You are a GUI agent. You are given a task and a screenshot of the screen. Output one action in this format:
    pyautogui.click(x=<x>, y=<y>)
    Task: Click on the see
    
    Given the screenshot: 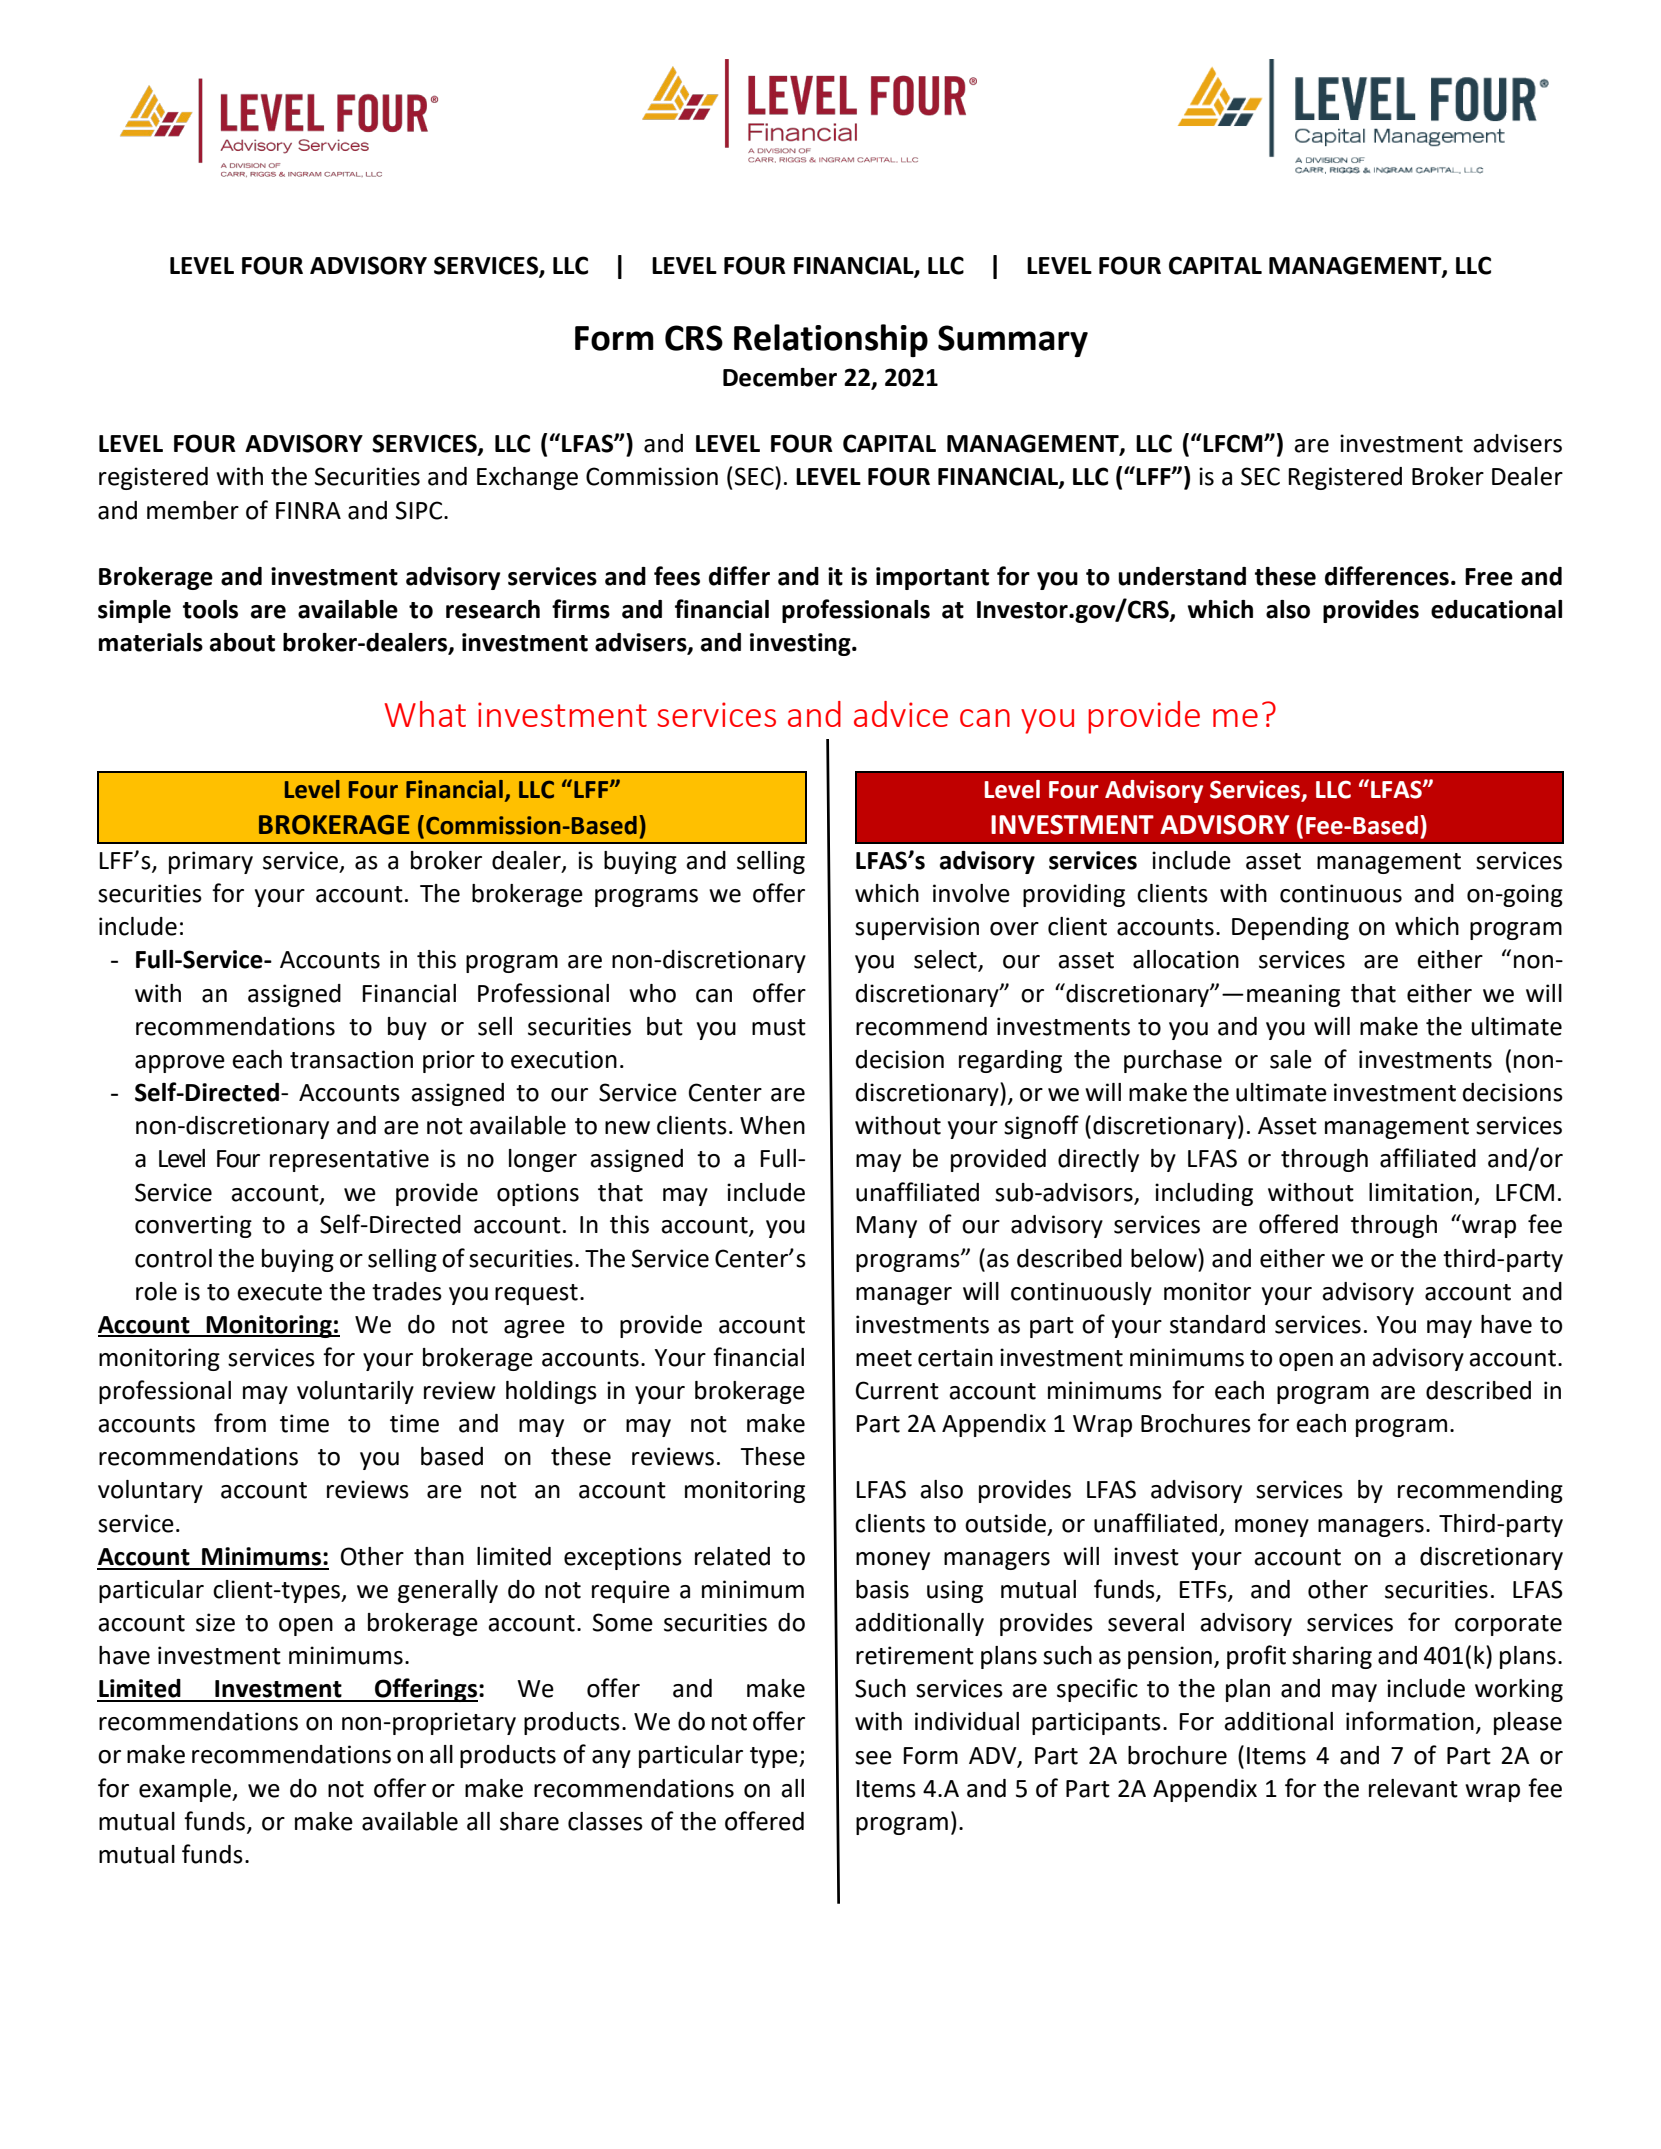 What is the action you would take?
    pyautogui.click(x=873, y=1758)
